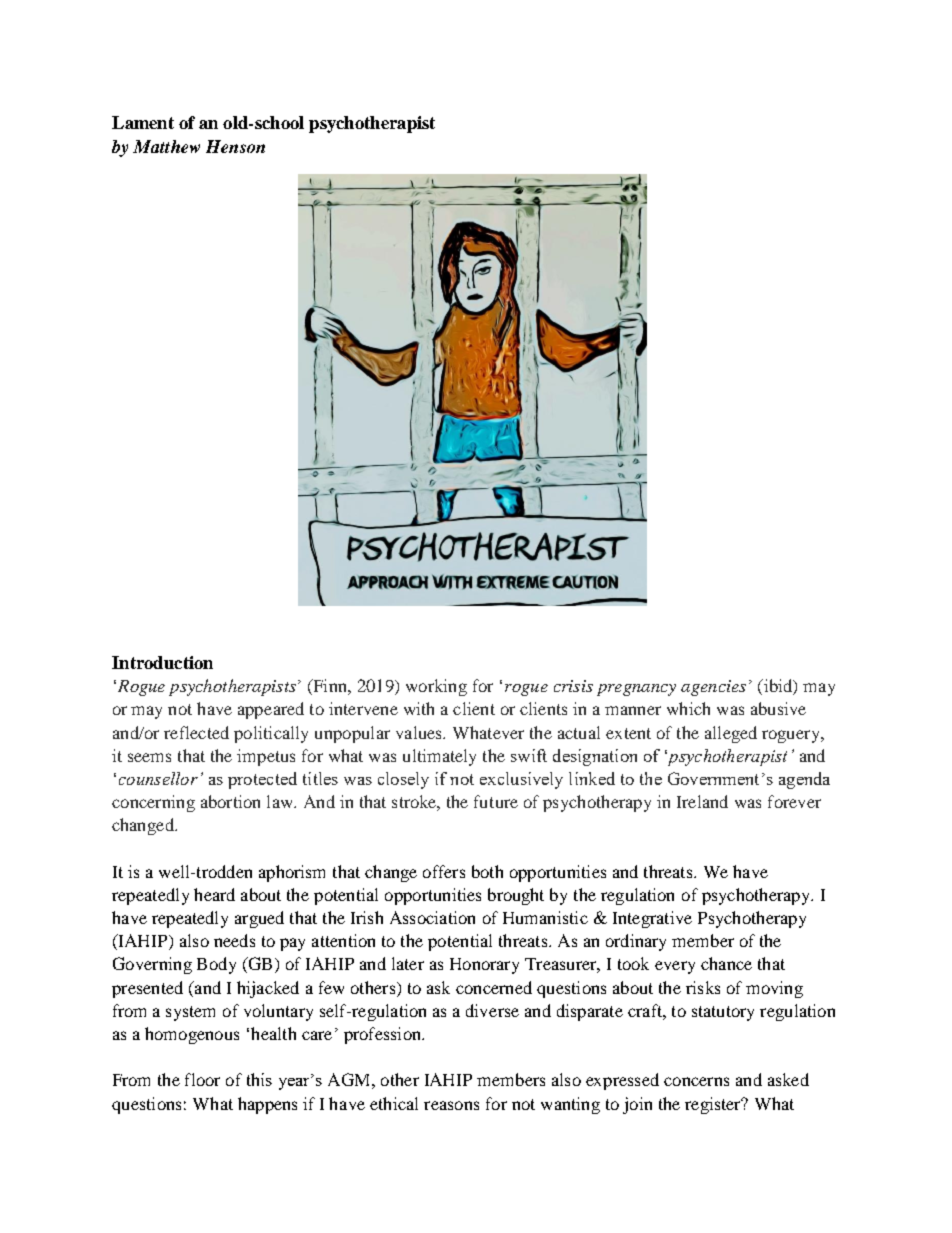 The image size is (952, 1233). I want to click on working, so click(436, 687).
